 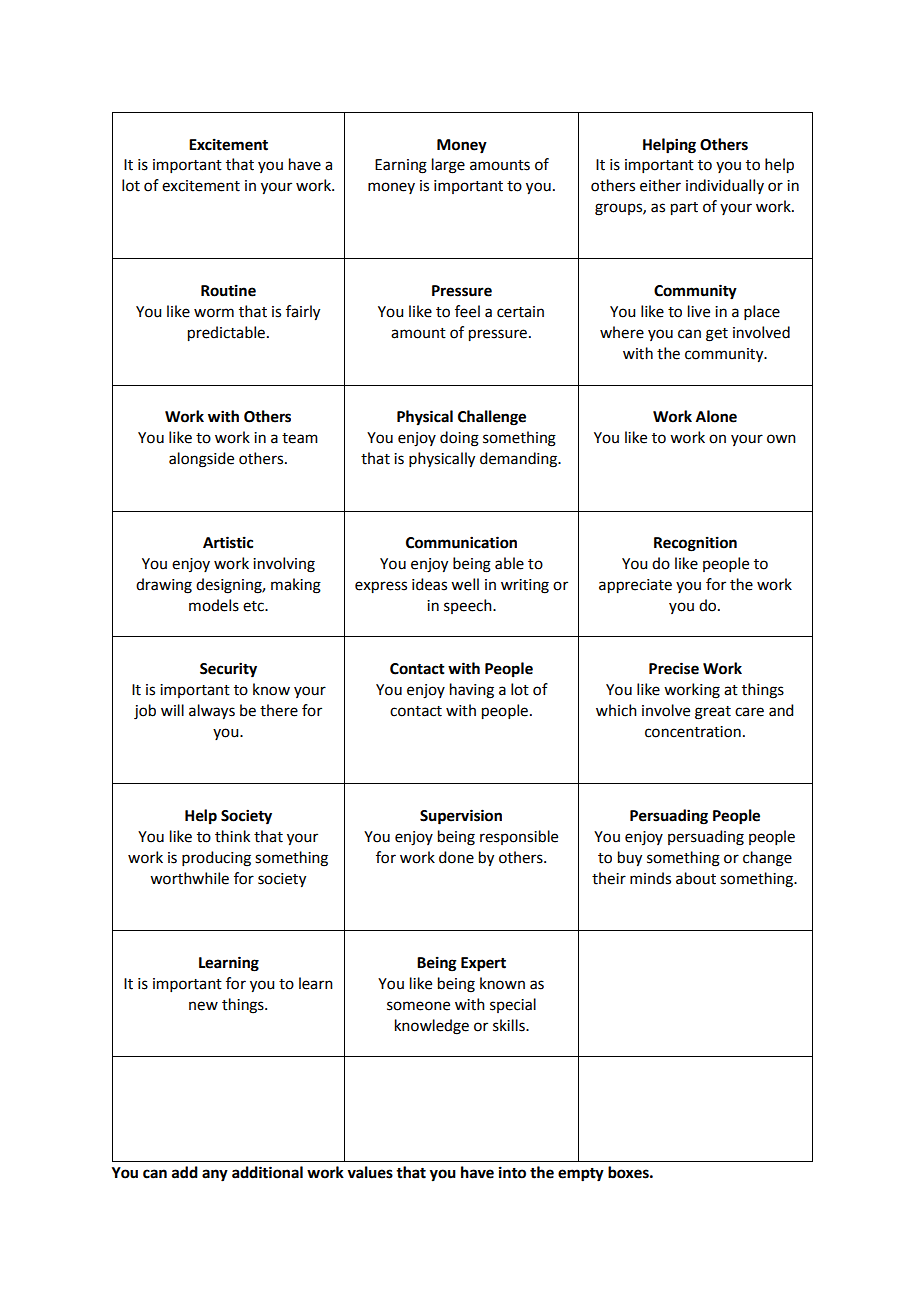 What do you see at coordinates (512, 1172) in the screenshot?
I see `into` at bounding box center [512, 1172].
